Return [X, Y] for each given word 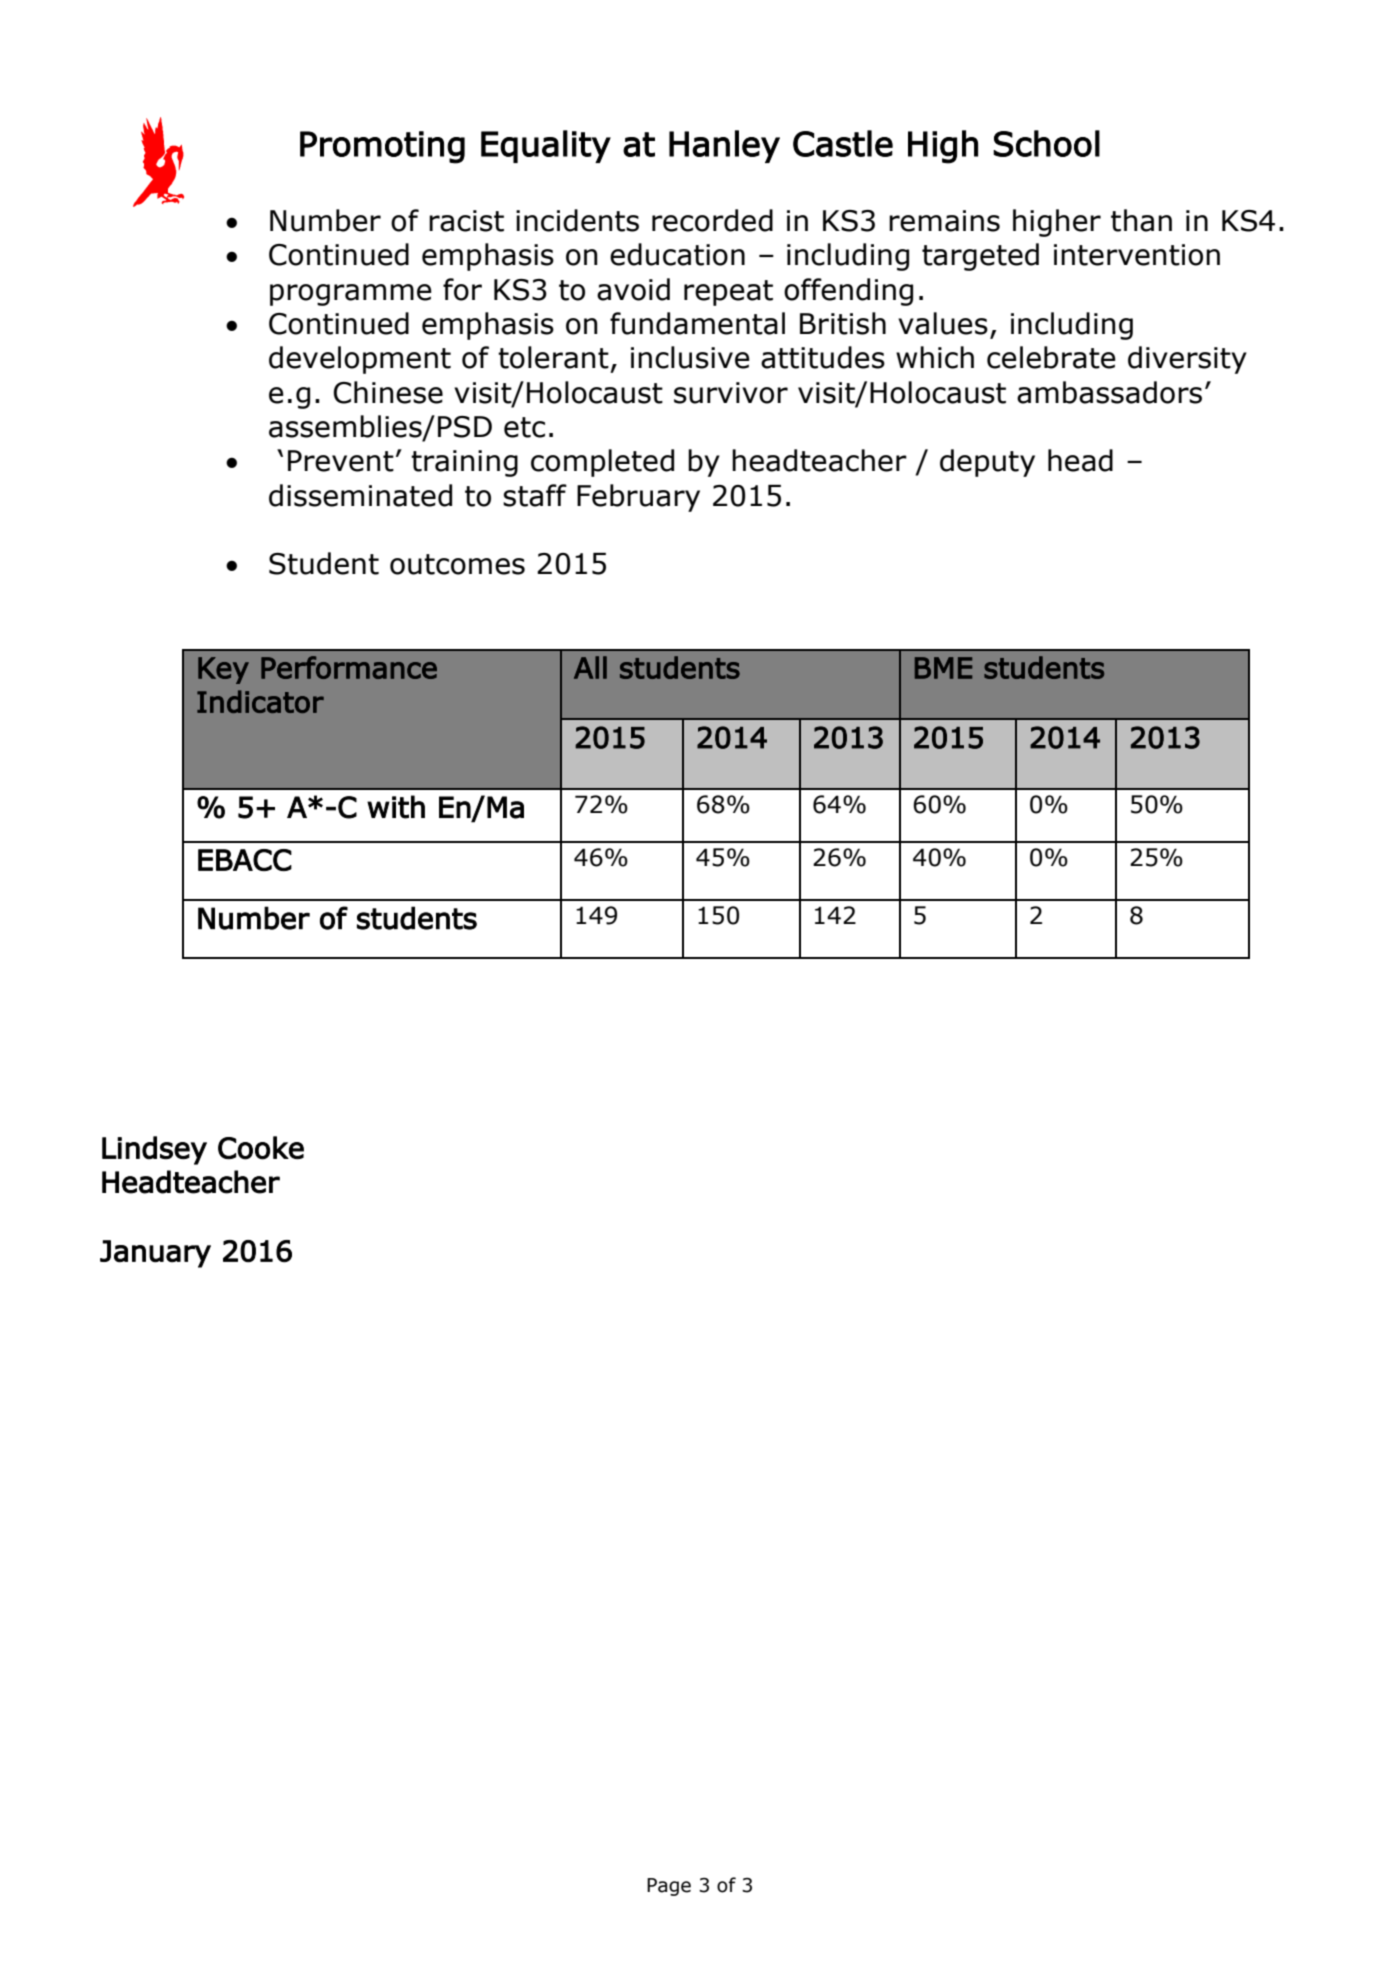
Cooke [261, 1148]
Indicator [260, 701]
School [1046, 143]
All [590, 667]
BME [943, 668]
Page [669, 1887]
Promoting [382, 147]
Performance [349, 667]
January [155, 1254]
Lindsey [154, 1150]
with [396, 807]
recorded [712, 220]
